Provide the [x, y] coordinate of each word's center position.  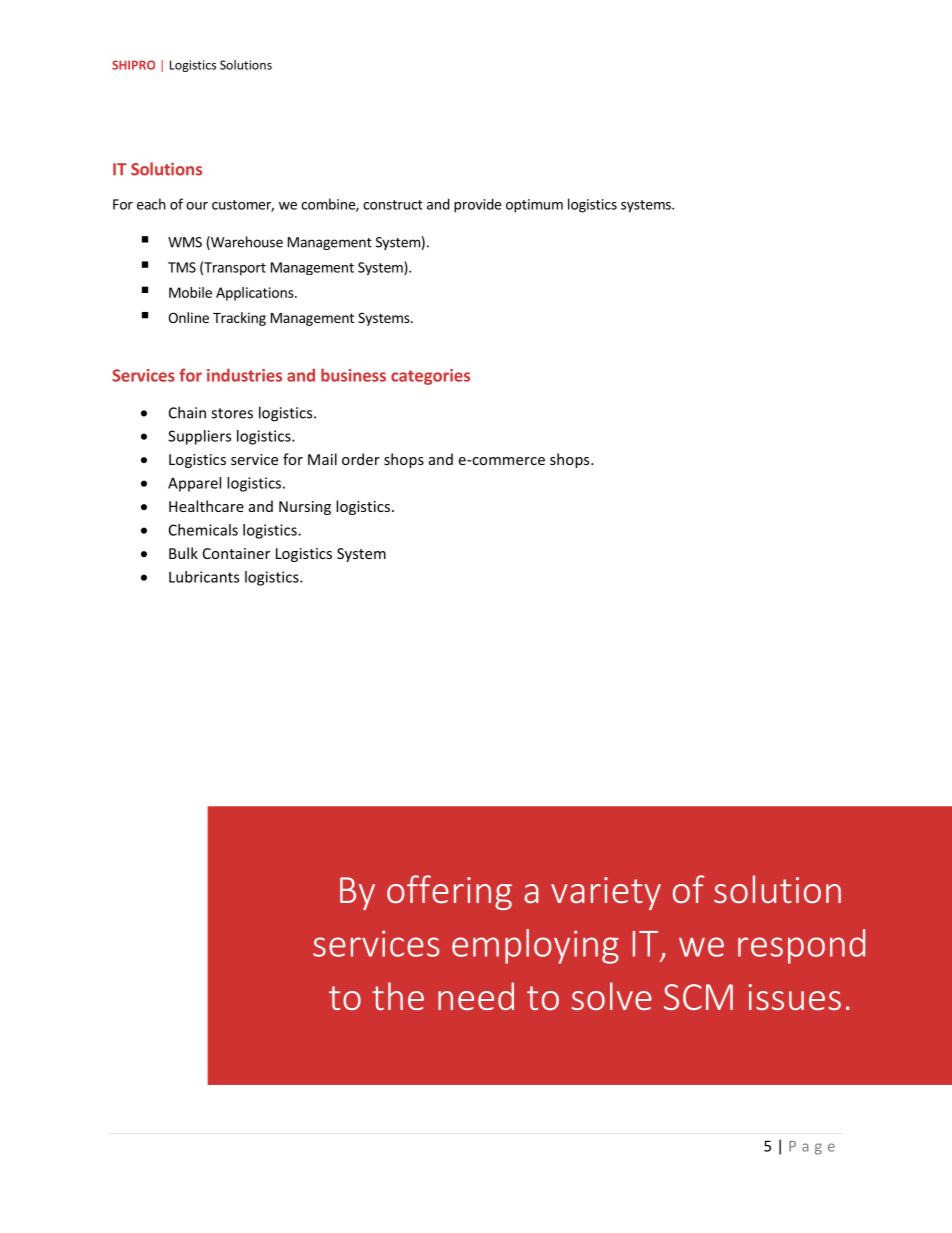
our [197, 206]
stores [232, 413]
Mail [322, 459]
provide [477, 205]
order [361, 459]
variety [606, 893]
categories [430, 377]
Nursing [305, 508]
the [398, 996]
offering [449, 892]
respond [801, 946]
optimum [534, 206]
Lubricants [204, 577]
